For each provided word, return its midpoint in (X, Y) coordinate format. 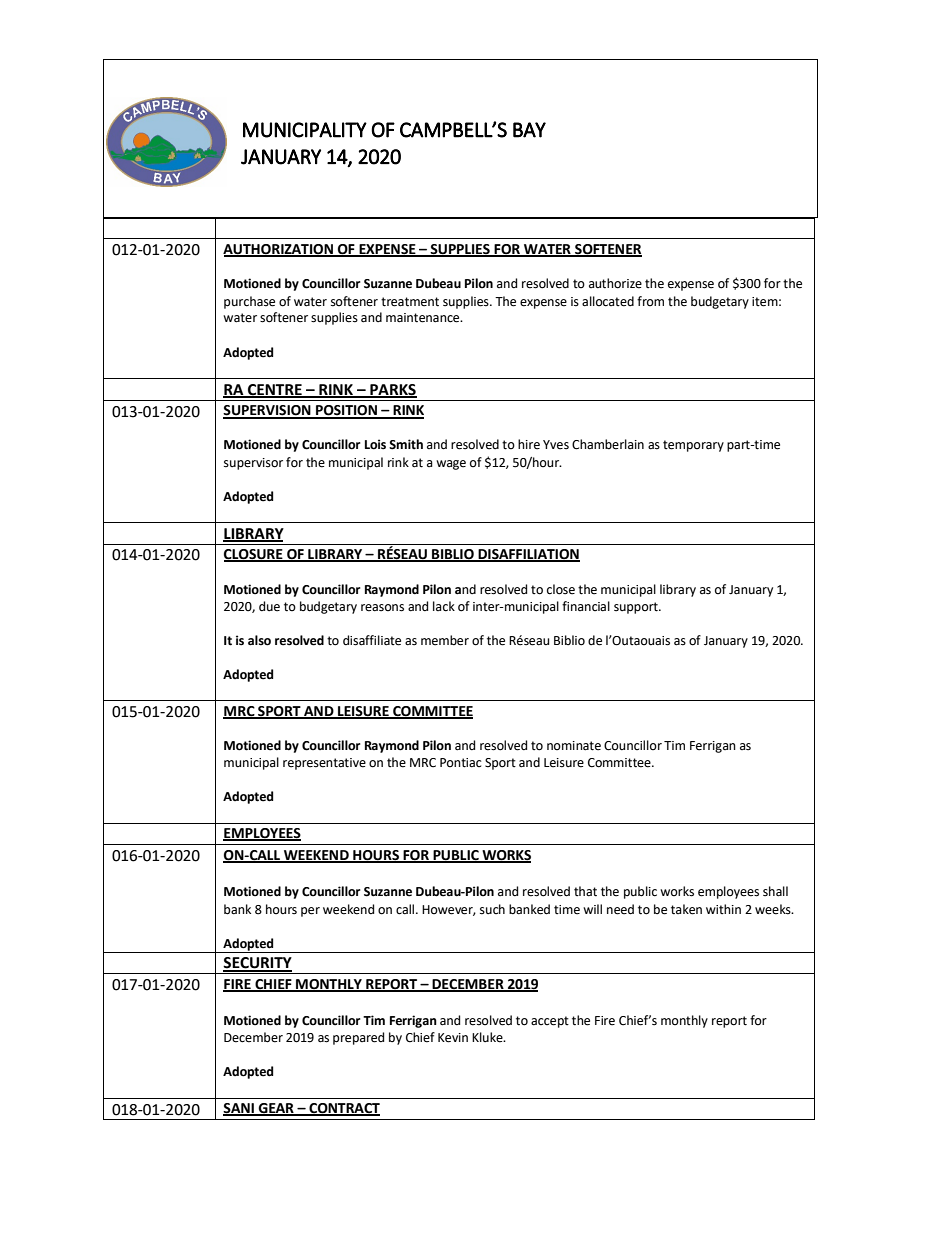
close (561, 589)
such (492, 909)
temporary (693, 446)
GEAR (276, 1109)
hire (529, 444)
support (637, 608)
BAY (529, 130)
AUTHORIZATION (279, 250)
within (723, 909)
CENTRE (275, 391)
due (269, 606)
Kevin (453, 1038)
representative (324, 764)
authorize (615, 283)
